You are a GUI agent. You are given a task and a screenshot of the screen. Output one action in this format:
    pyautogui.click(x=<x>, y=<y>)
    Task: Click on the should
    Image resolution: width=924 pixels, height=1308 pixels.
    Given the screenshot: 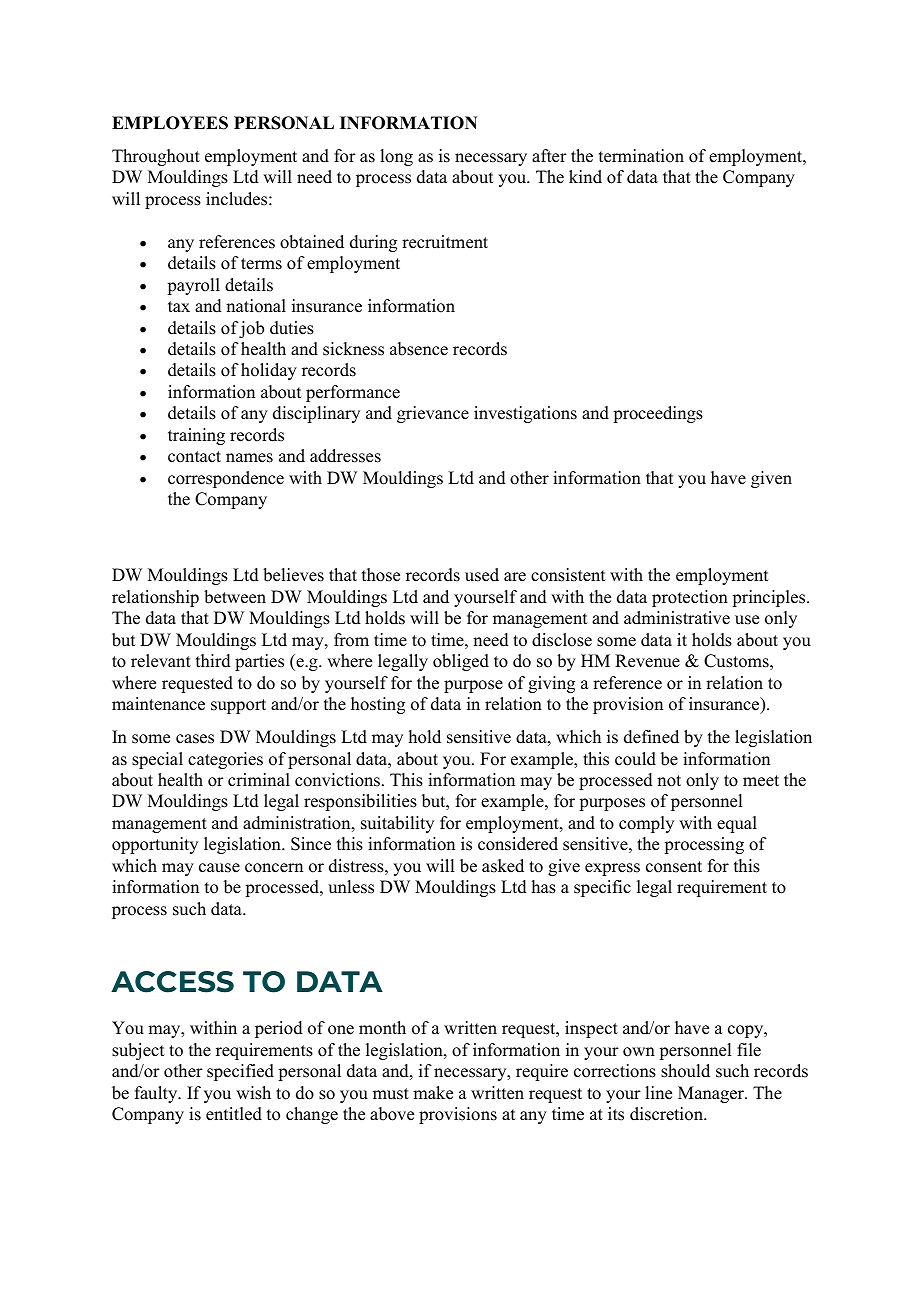 What is the action you would take?
    pyautogui.click(x=685, y=1071)
